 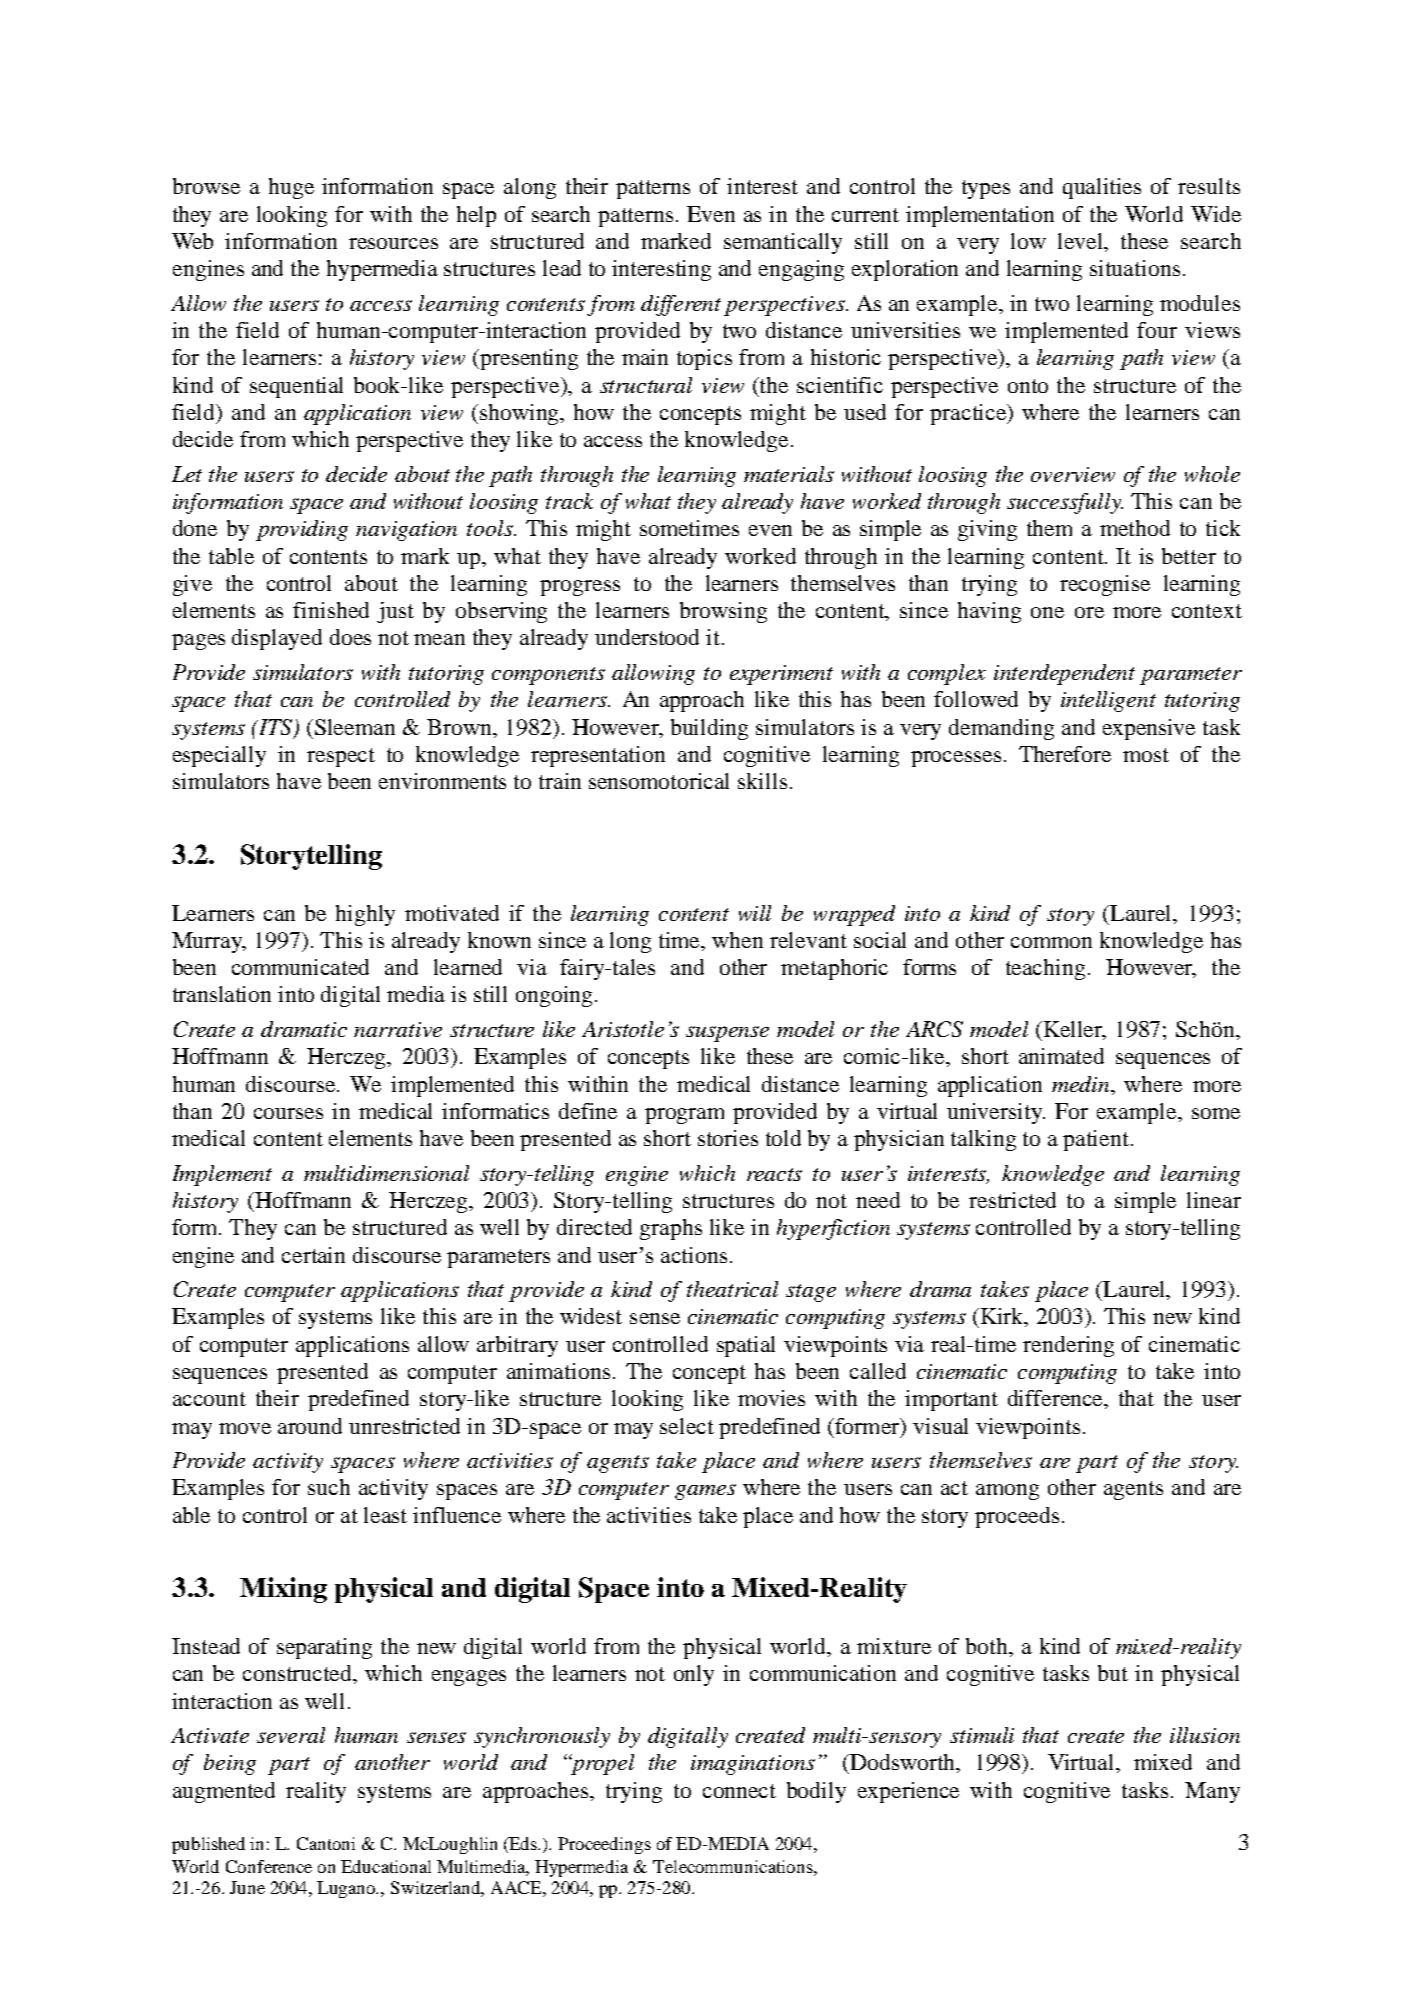 I want to click on Conference, so click(x=269, y=1866).
